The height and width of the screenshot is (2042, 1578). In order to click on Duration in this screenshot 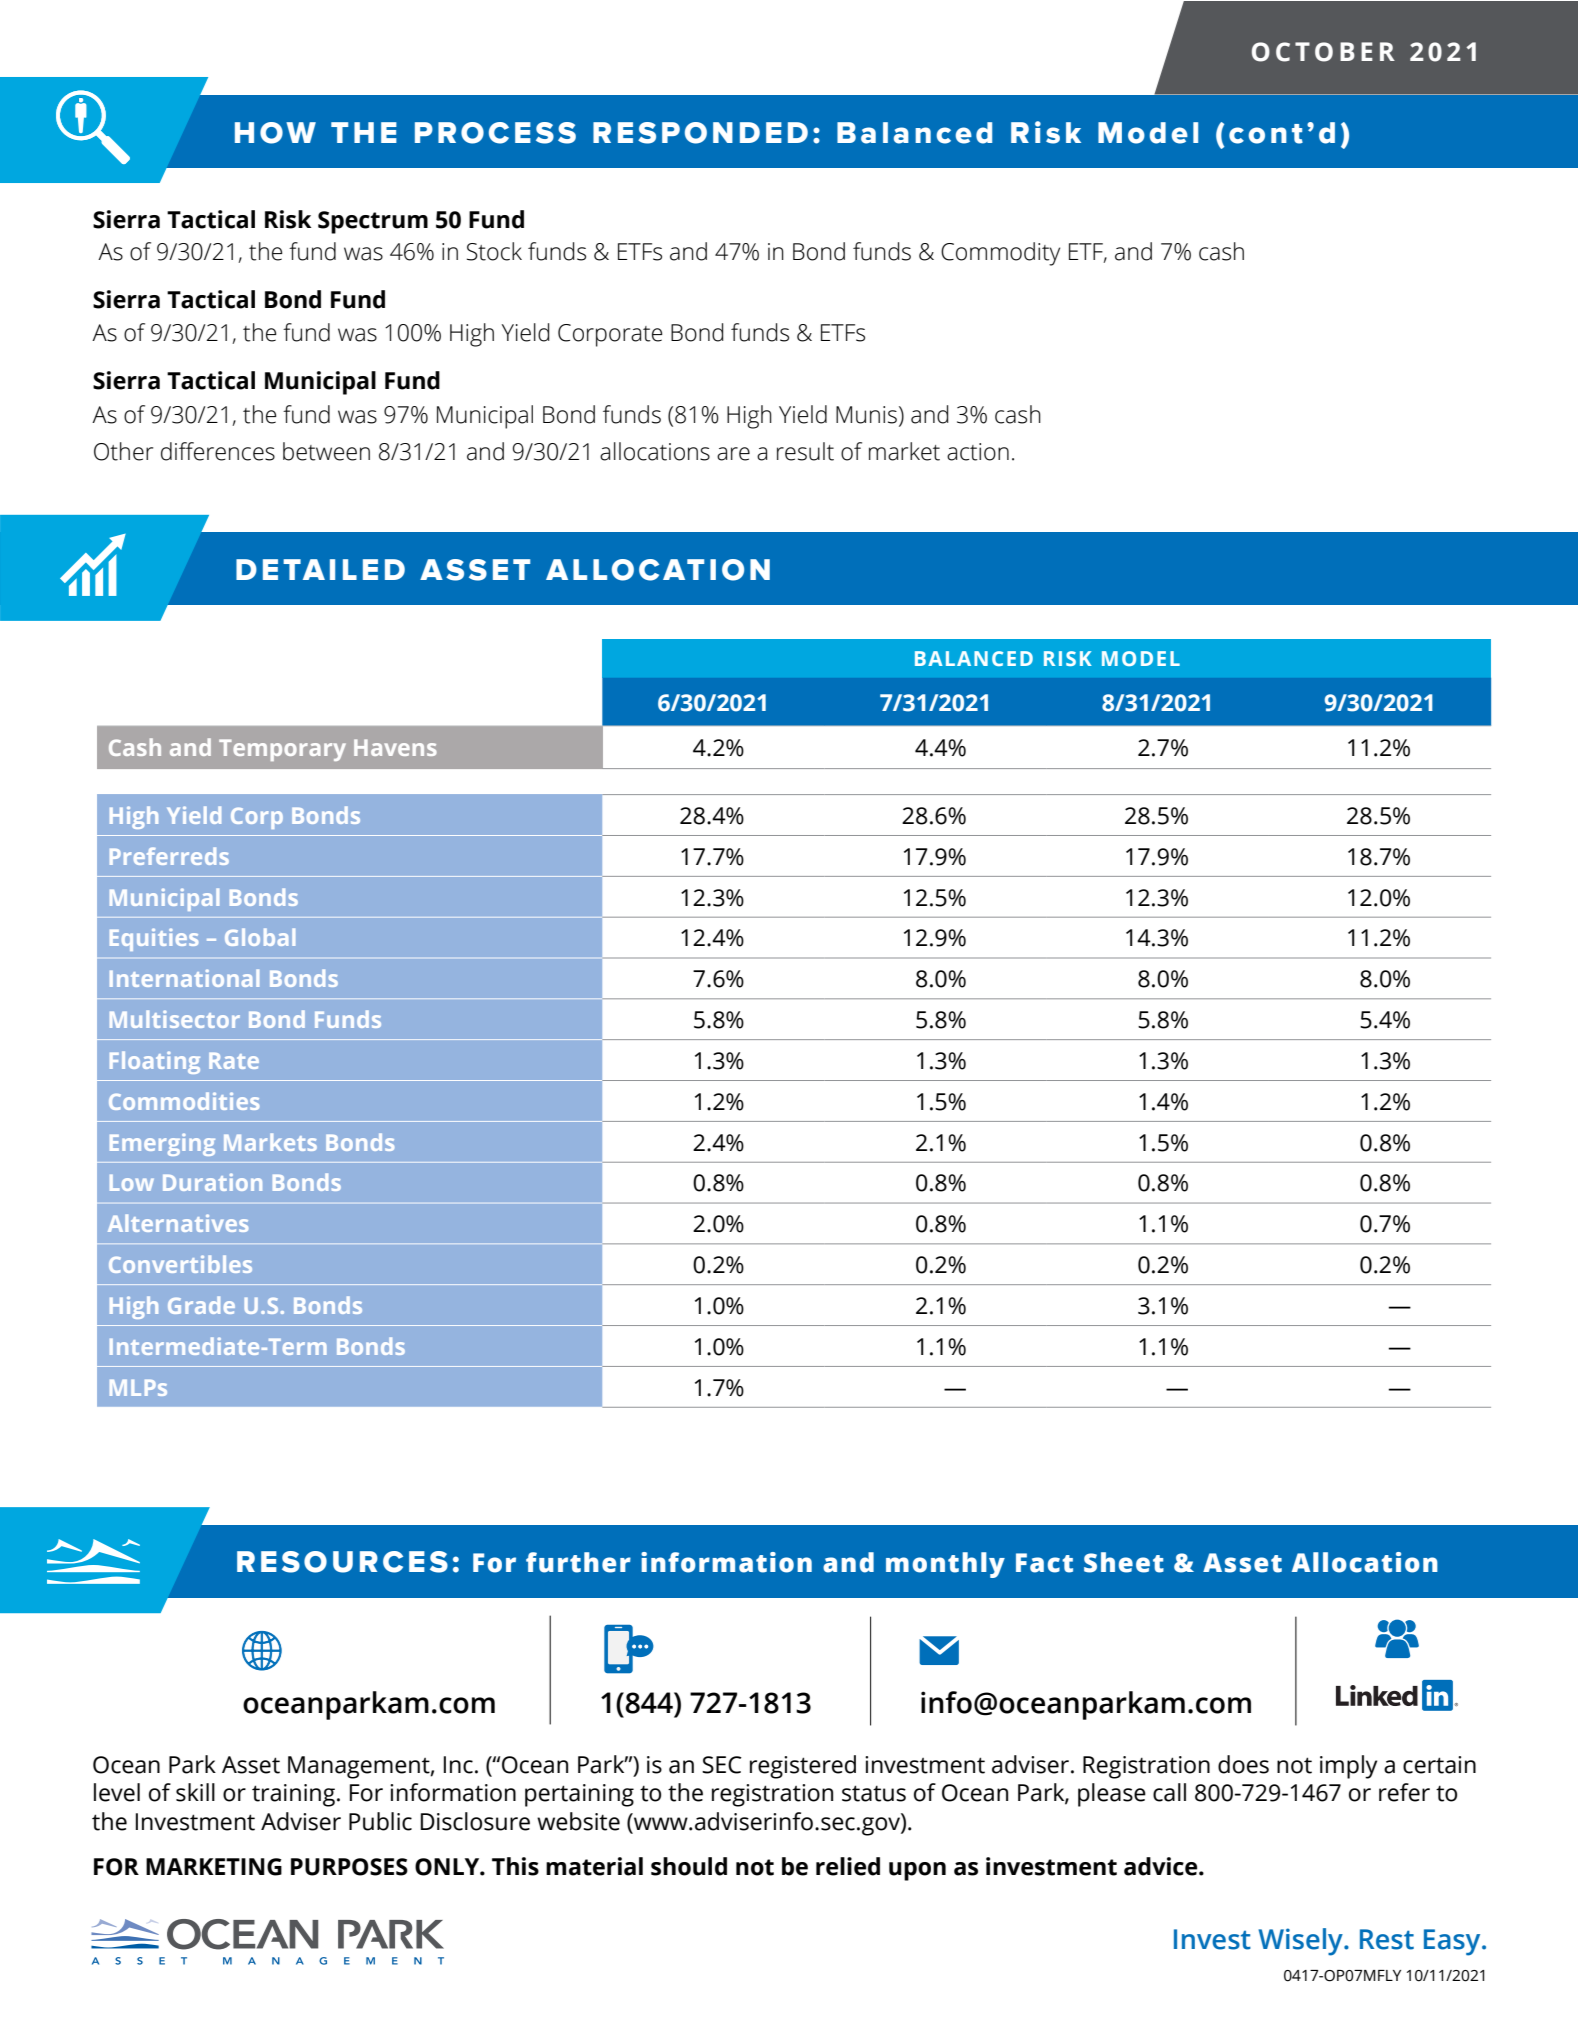, I will do `click(212, 1182)`.
